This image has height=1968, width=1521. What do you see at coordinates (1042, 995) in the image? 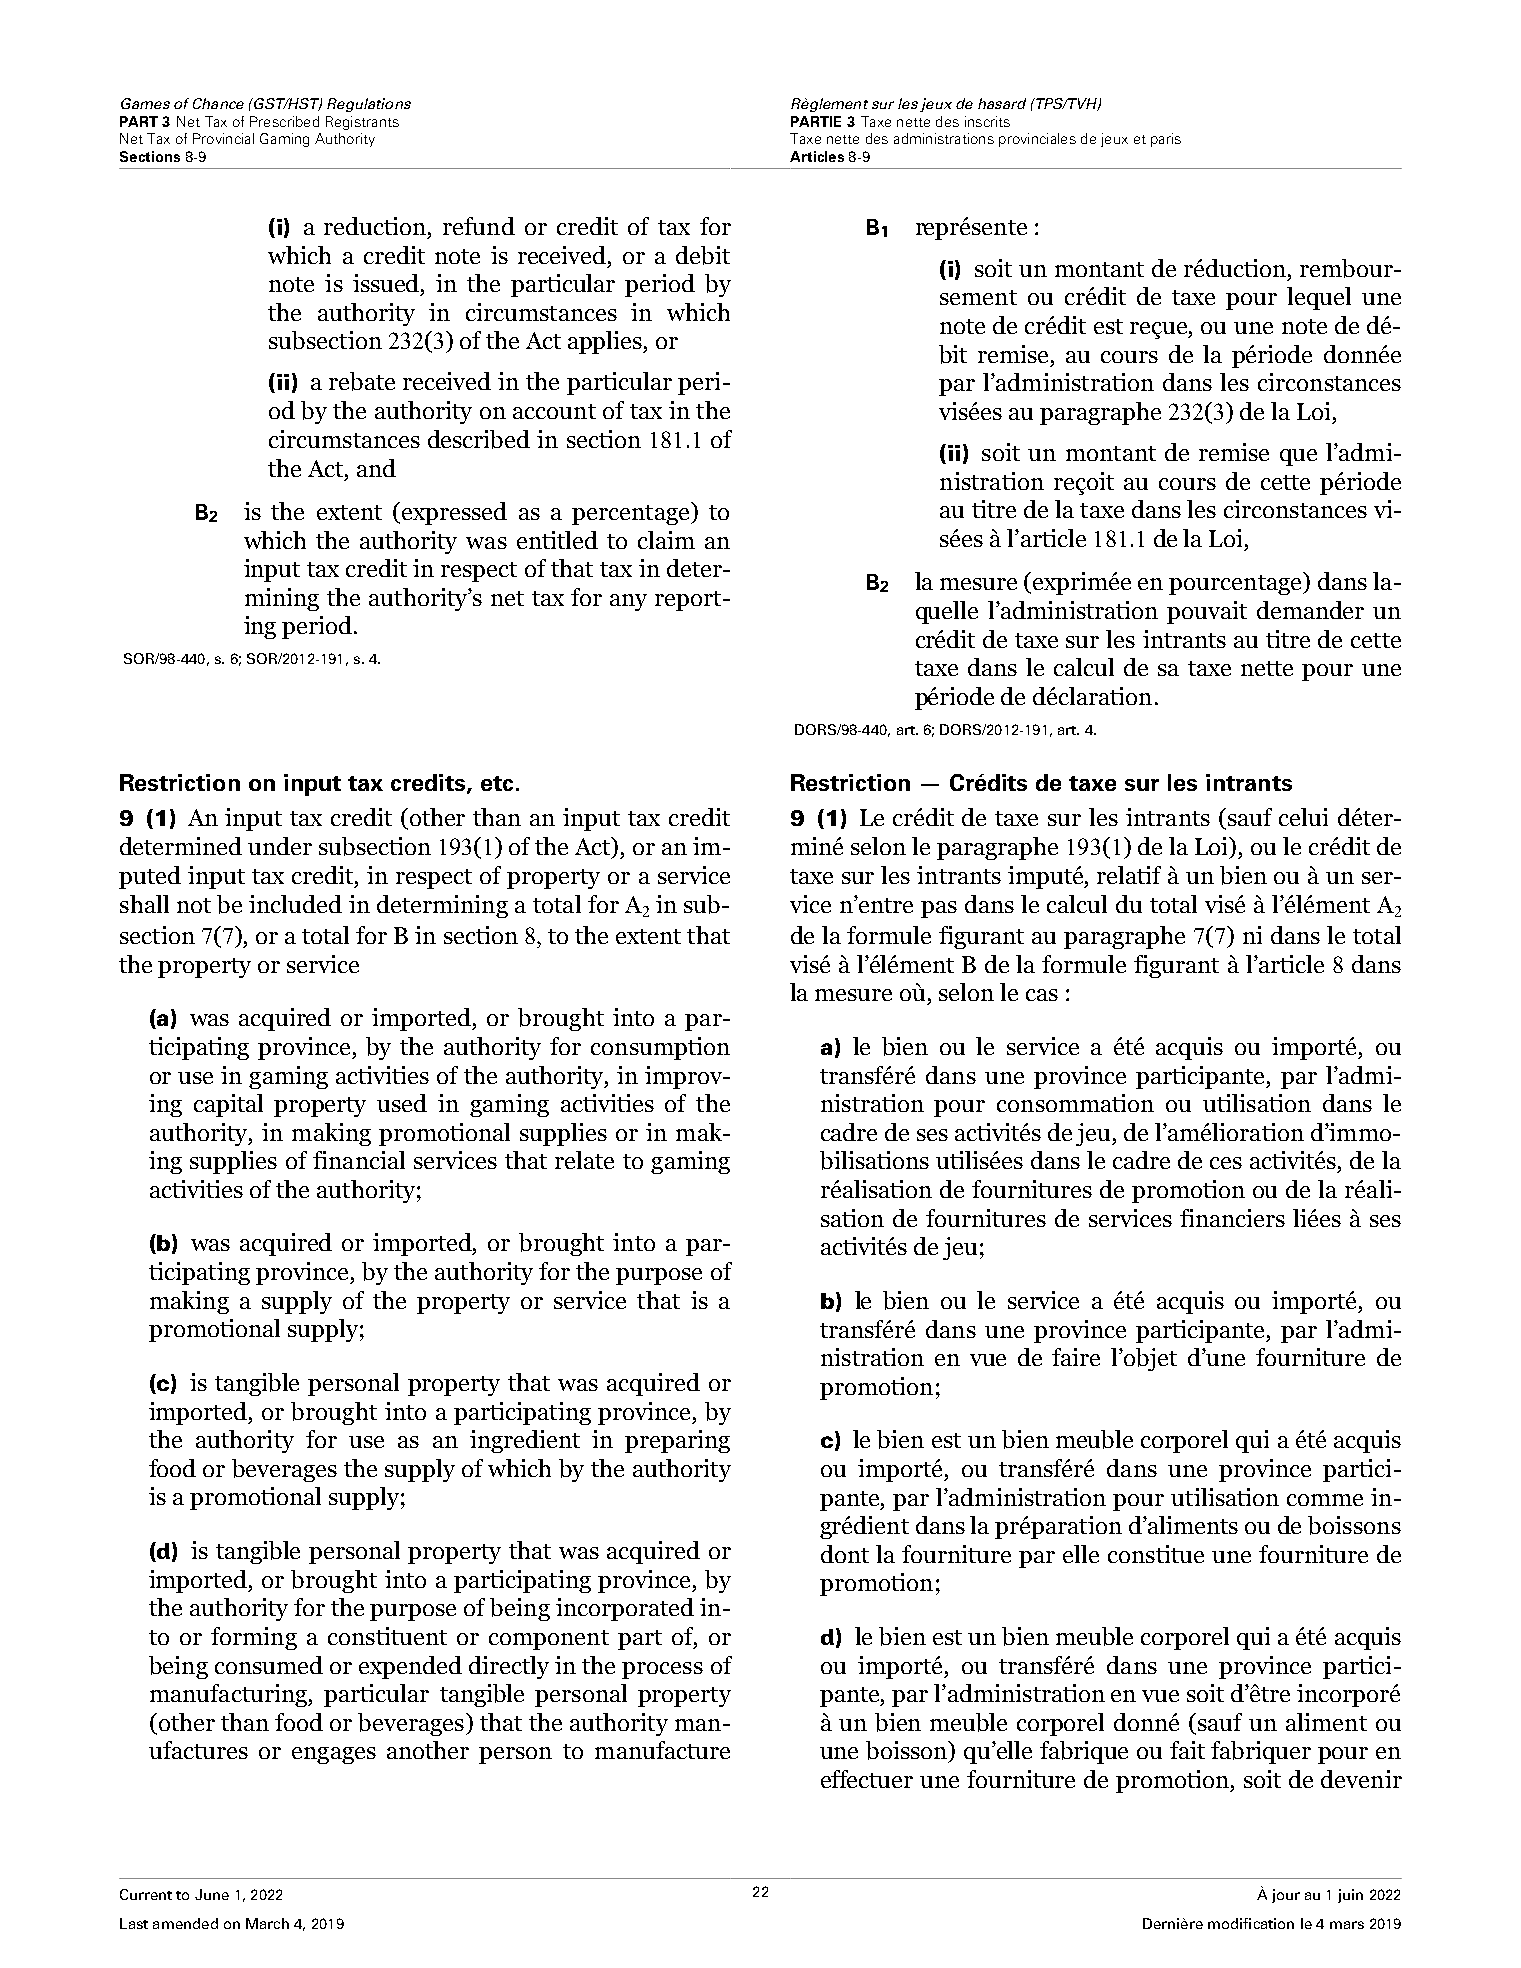
I see `cas` at bounding box center [1042, 995].
